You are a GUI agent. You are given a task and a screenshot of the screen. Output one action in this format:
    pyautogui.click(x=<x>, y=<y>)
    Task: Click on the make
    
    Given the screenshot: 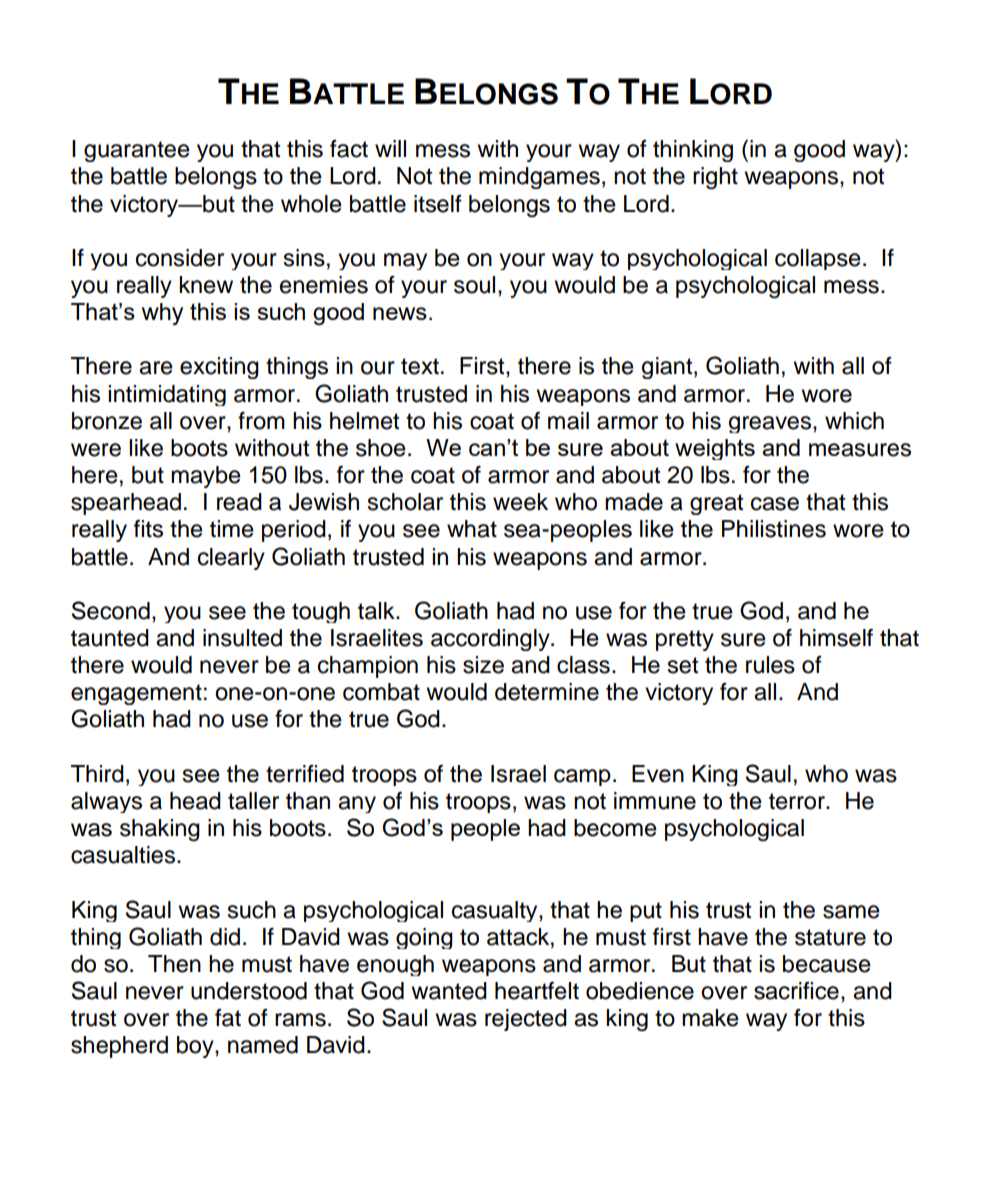 What is the action you would take?
    pyautogui.click(x=710, y=1018)
